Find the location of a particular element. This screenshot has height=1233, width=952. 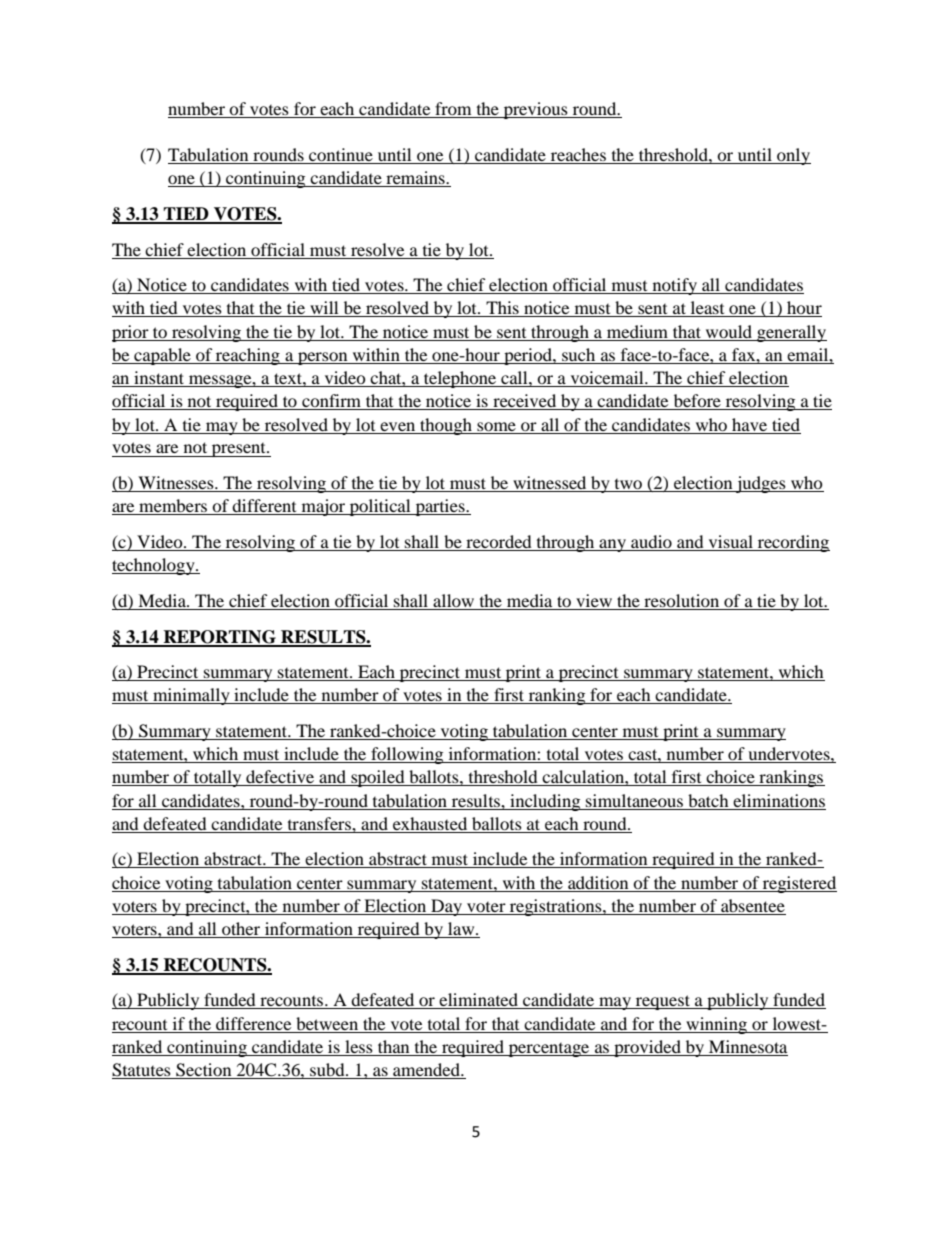

defective is located at coordinates (280, 778).
